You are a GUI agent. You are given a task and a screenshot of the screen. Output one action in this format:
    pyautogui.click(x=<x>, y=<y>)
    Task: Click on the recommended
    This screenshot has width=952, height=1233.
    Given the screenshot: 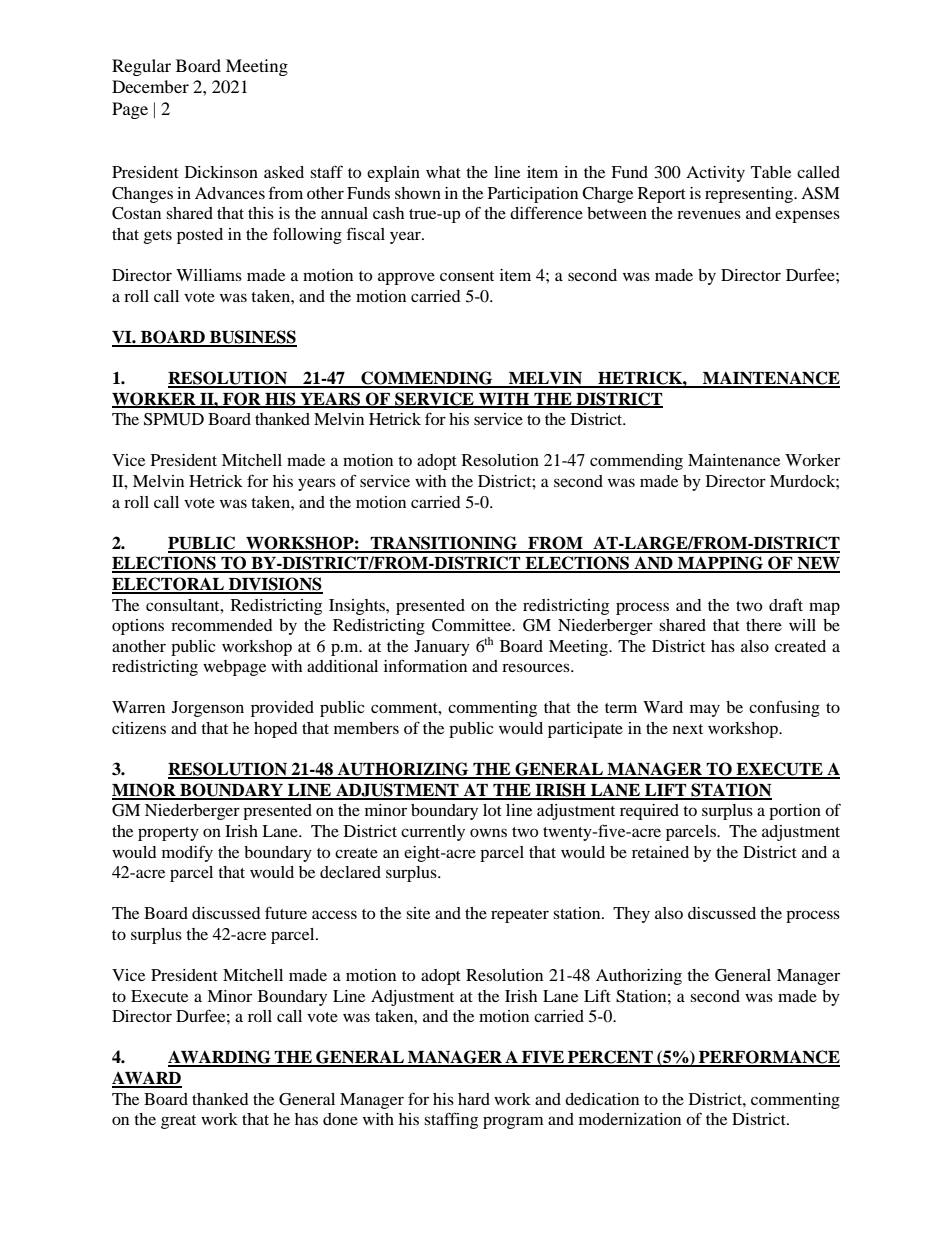 What is the action you would take?
    pyautogui.click(x=222, y=625)
